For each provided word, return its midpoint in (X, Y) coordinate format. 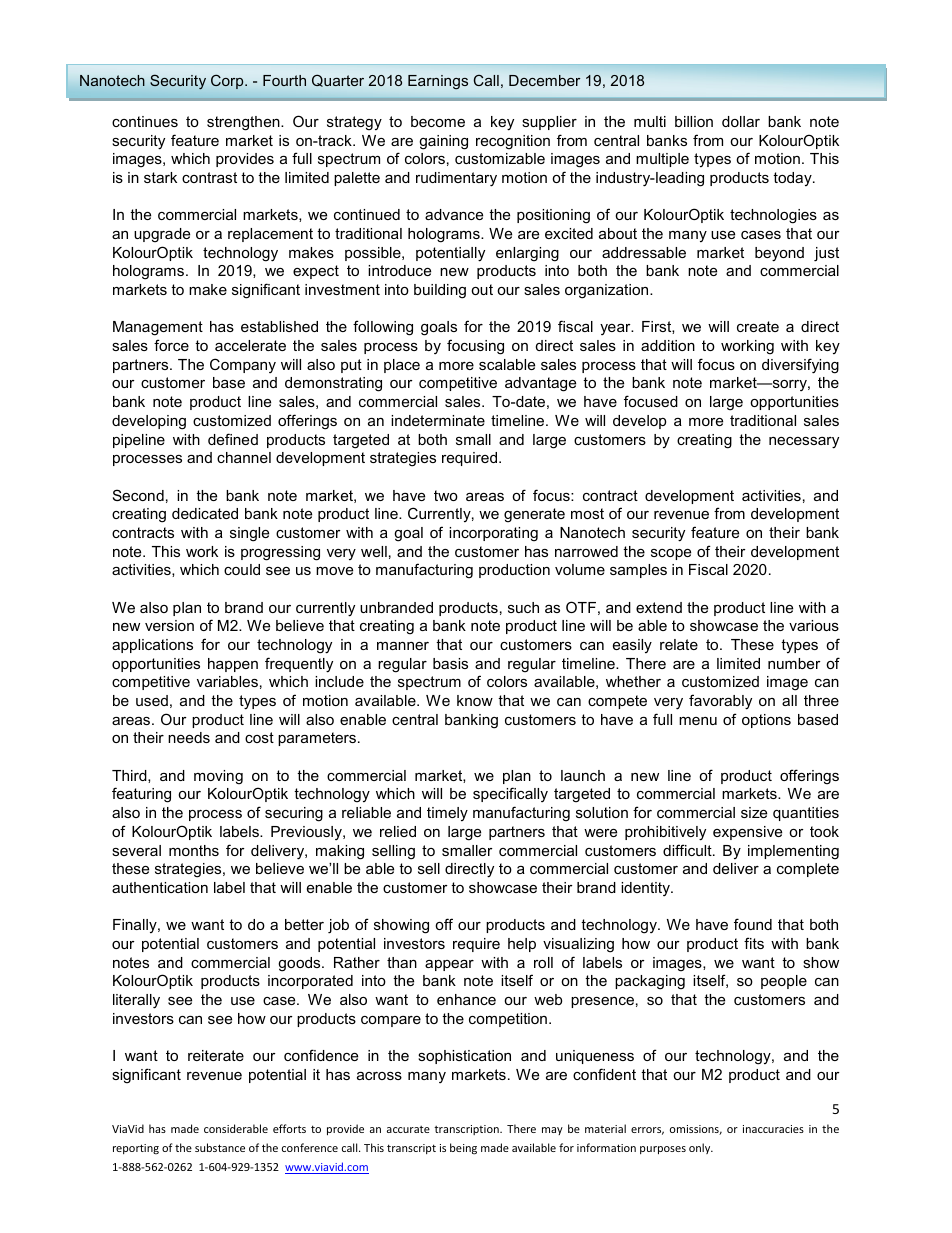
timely (447, 814)
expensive (747, 833)
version (169, 625)
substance (220, 1147)
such (523, 607)
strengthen (244, 123)
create (758, 326)
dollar (741, 121)
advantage (540, 384)
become (438, 121)
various (814, 625)
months (194, 850)
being (463, 1149)
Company (243, 365)
